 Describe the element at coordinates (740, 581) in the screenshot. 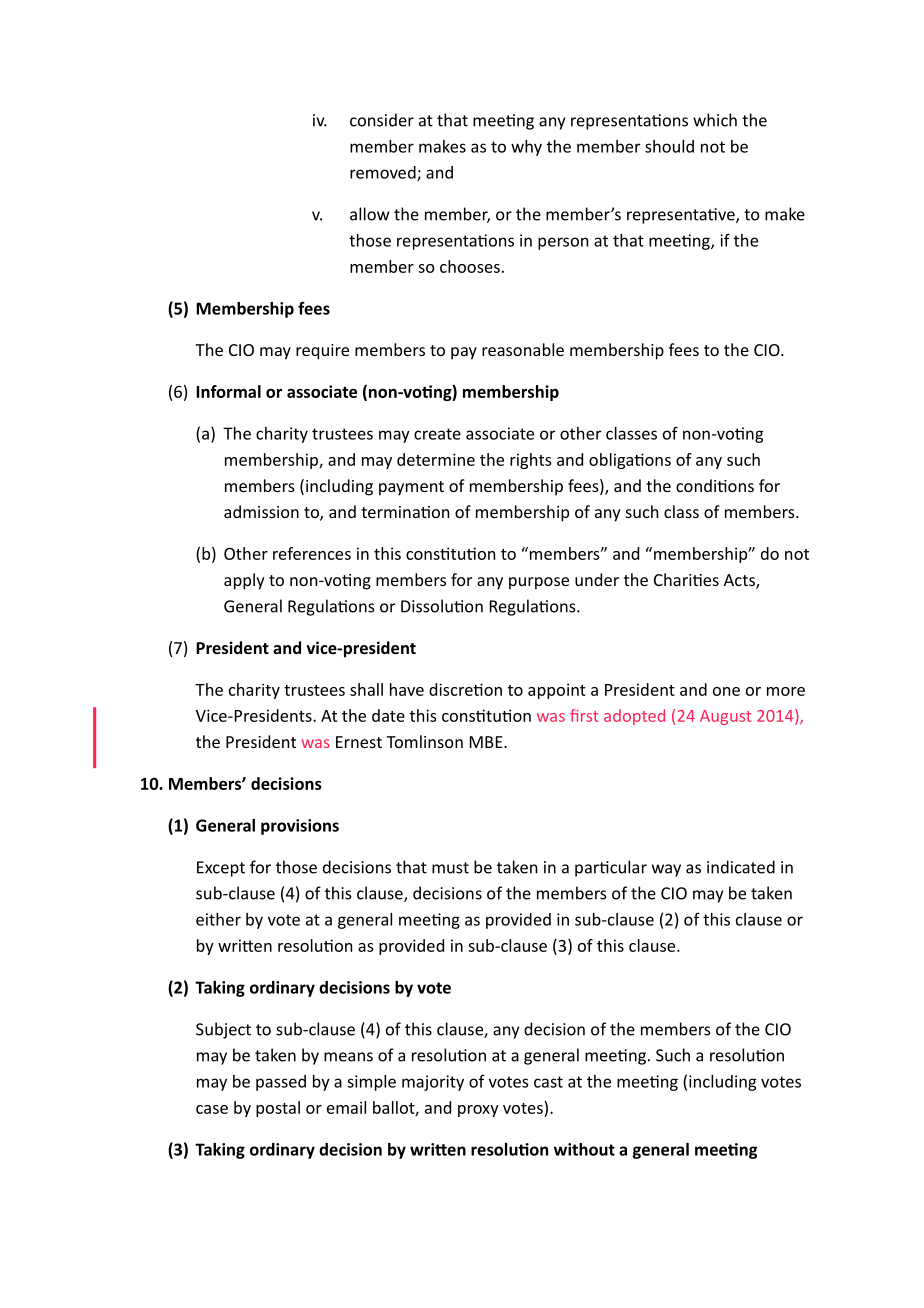

I see `Acts` at that location.
